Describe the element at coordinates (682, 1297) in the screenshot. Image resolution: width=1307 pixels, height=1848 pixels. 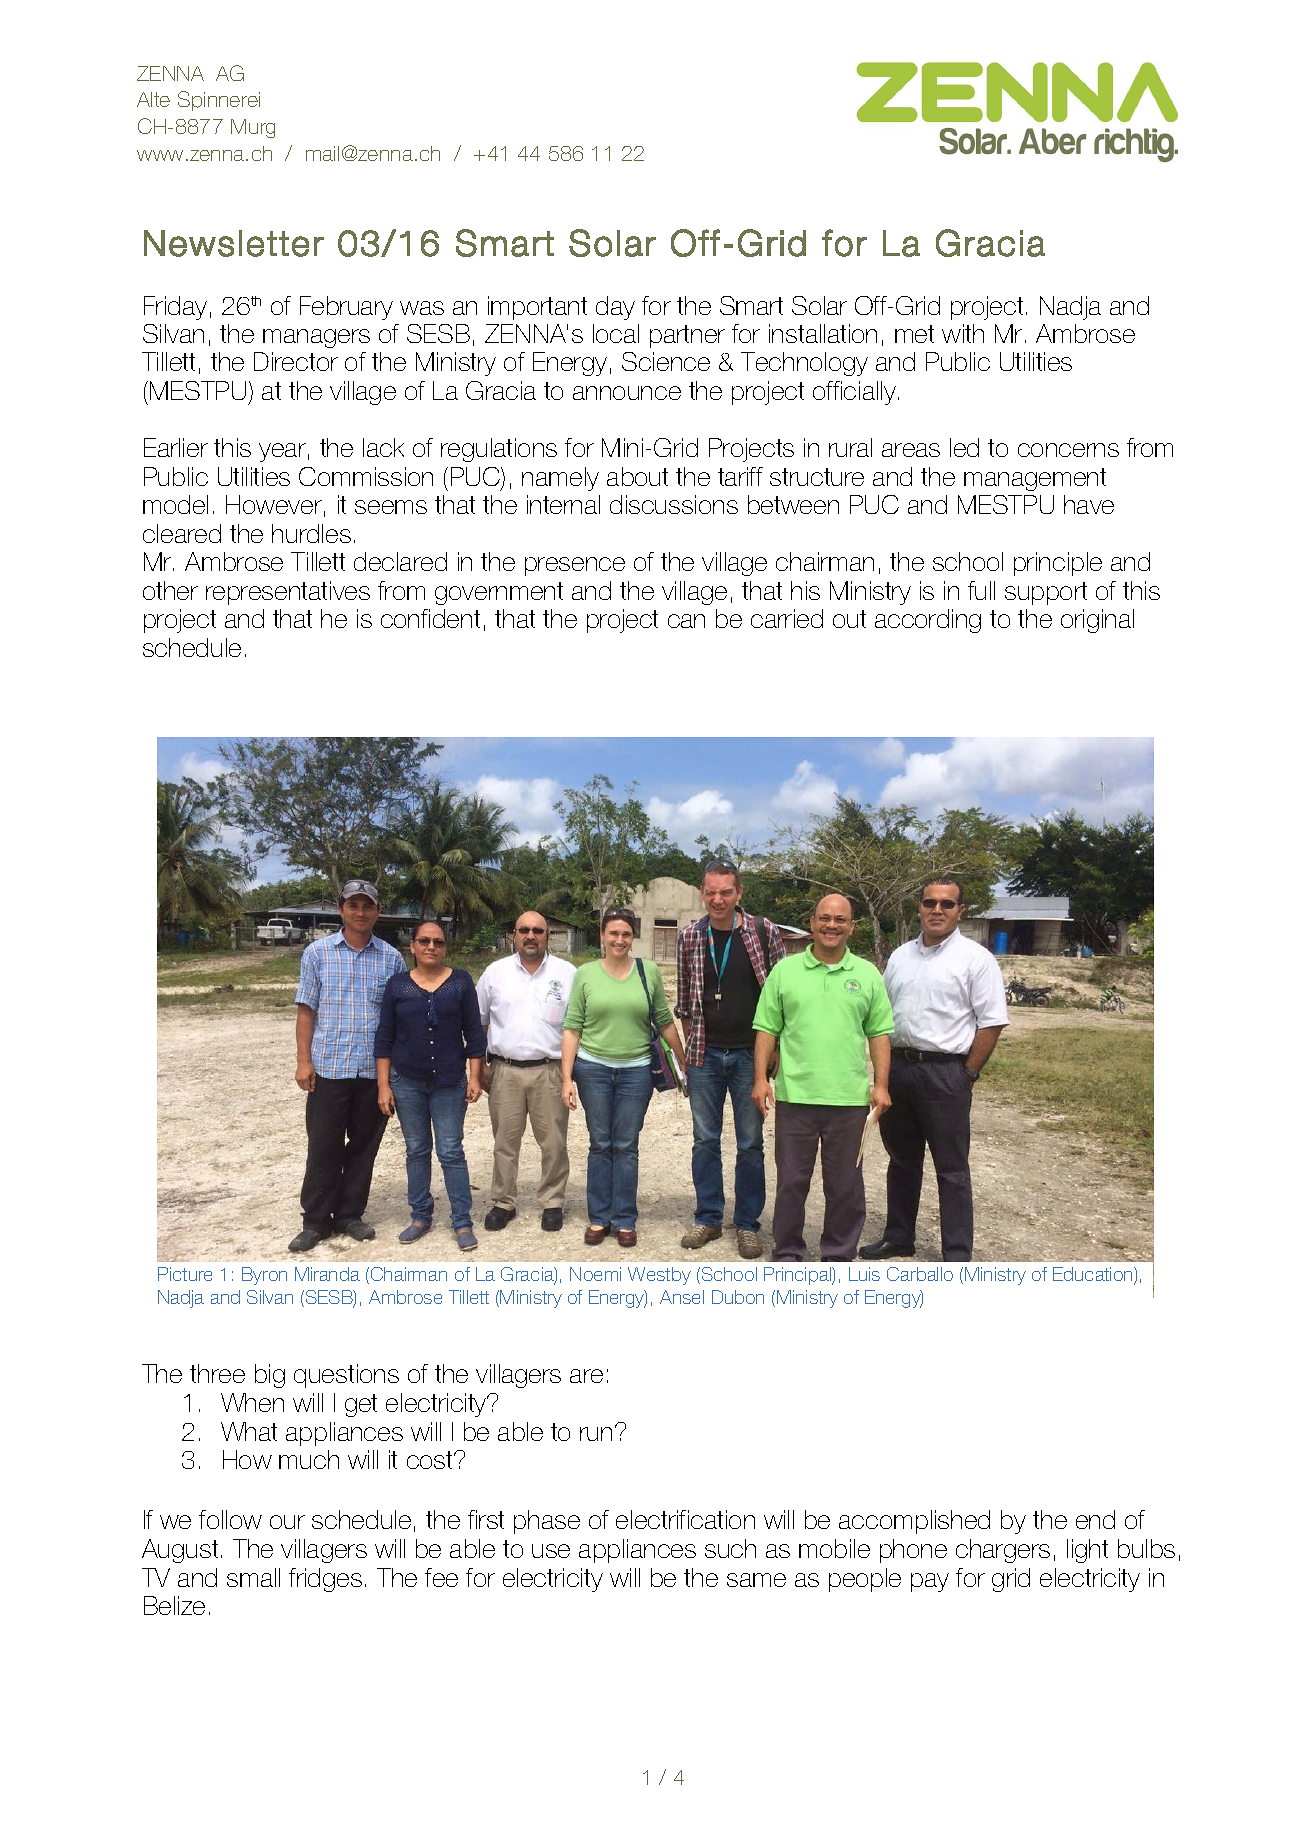
I see `Ansel` at that location.
